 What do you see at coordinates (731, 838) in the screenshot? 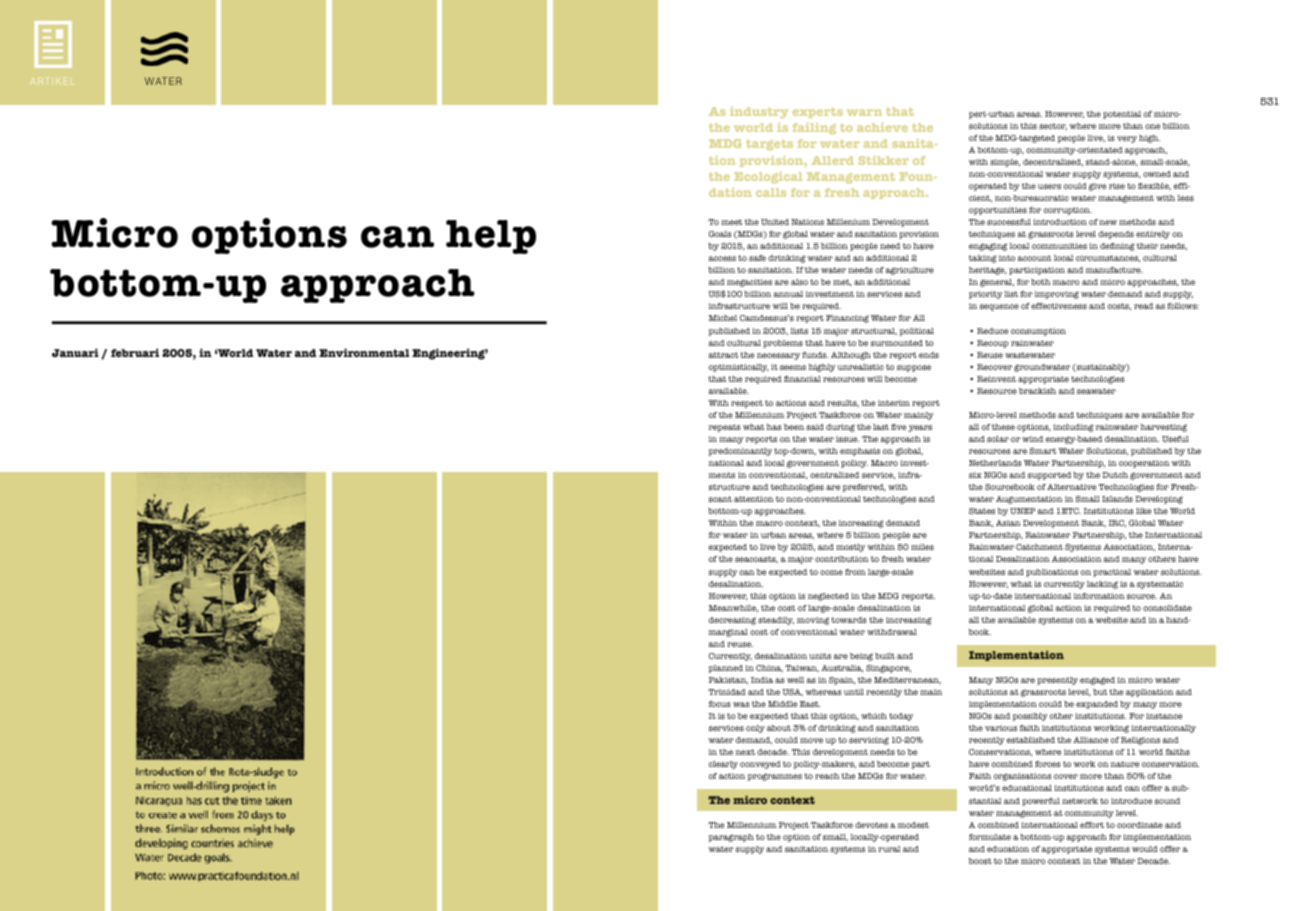
I see `paragraph` at bounding box center [731, 838].
